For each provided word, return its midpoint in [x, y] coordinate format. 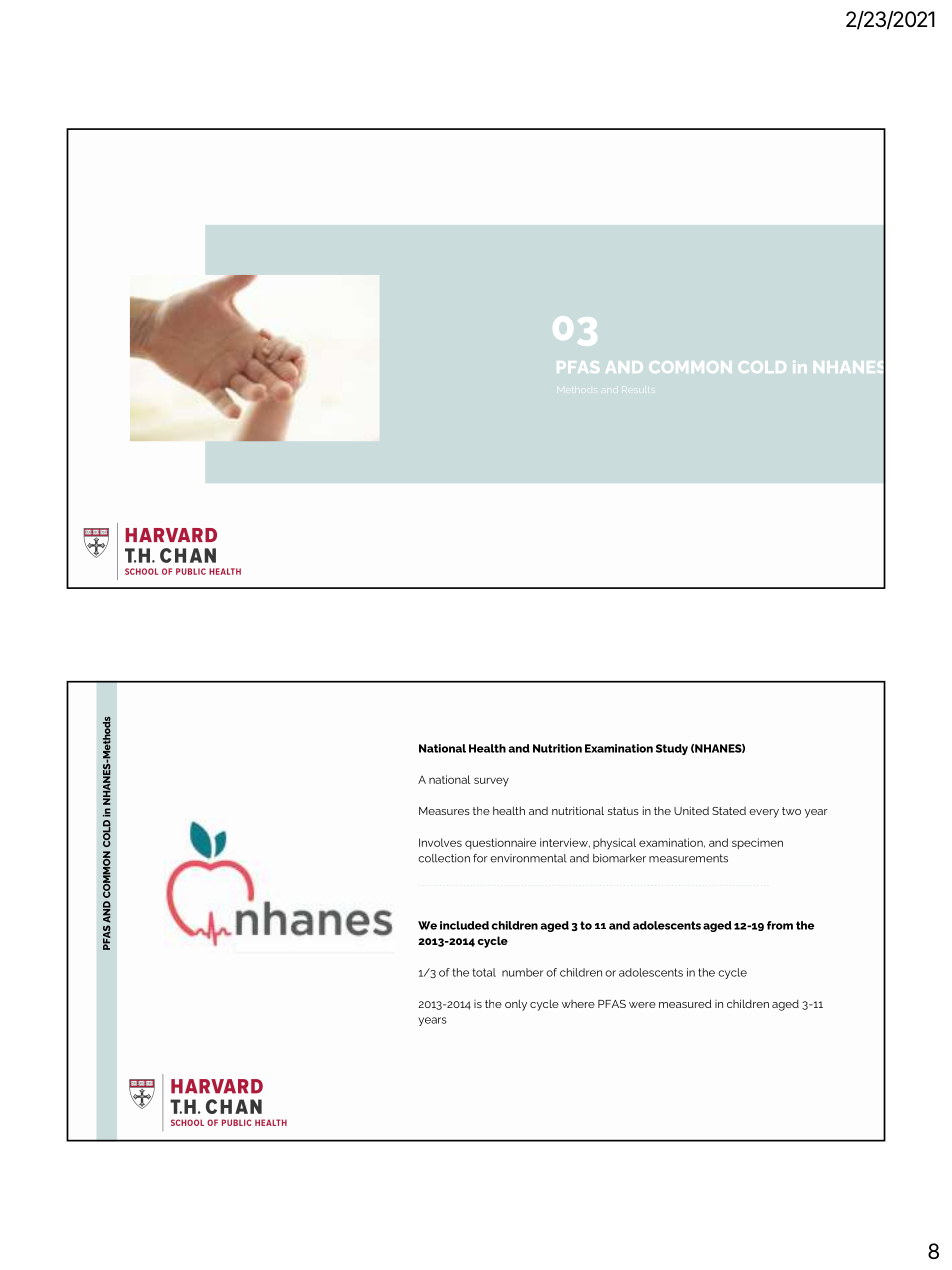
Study [672, 749]
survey [491, 782]
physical [614, 843]
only [516, 1005]
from [780, 925]
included [464, 925]
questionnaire [500, 843]
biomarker [619, 858]
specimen [757, 843]
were [642, 1005]
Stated [729, 811]
